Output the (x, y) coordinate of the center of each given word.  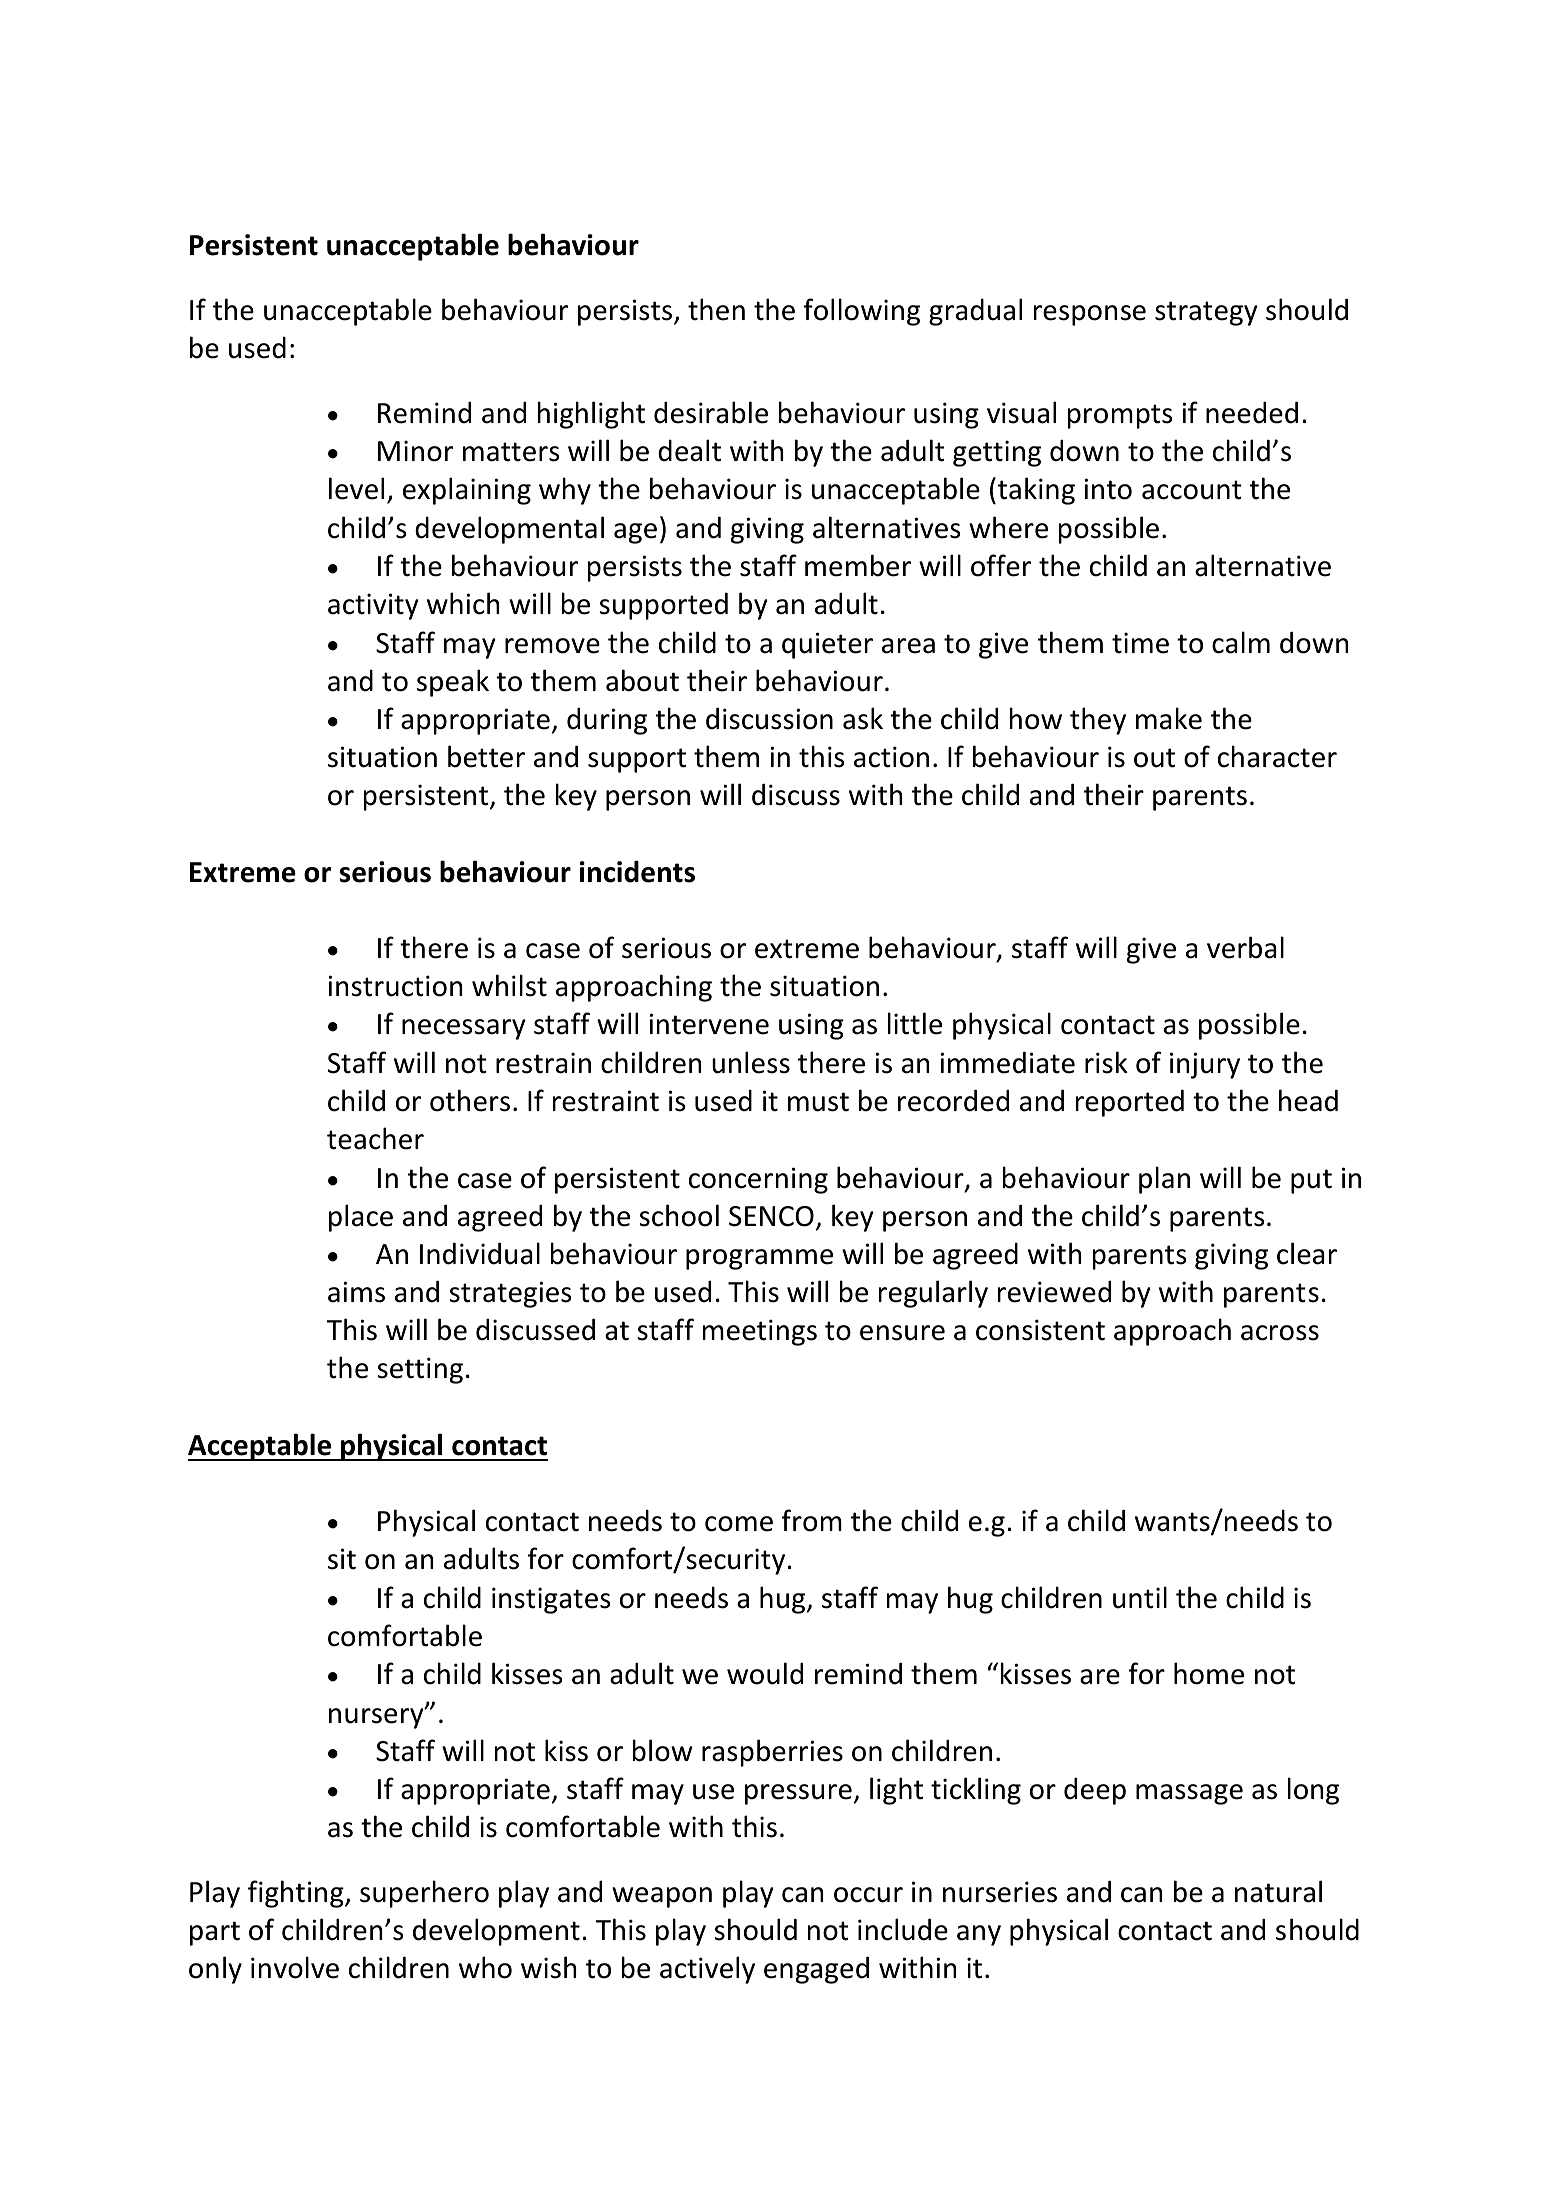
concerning (758, 1180)
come (739, 1524)
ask (863, 718)
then (716, 309)
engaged (816, 1970)
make (1169, 718)
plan (1164, 1180)
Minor (415, 451)
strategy (1206, 313)
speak (453, 683)
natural (1278, 1891)
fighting (297, 1894)
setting (420, 1370)
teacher (375, 1138)
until (1140, 1597)
